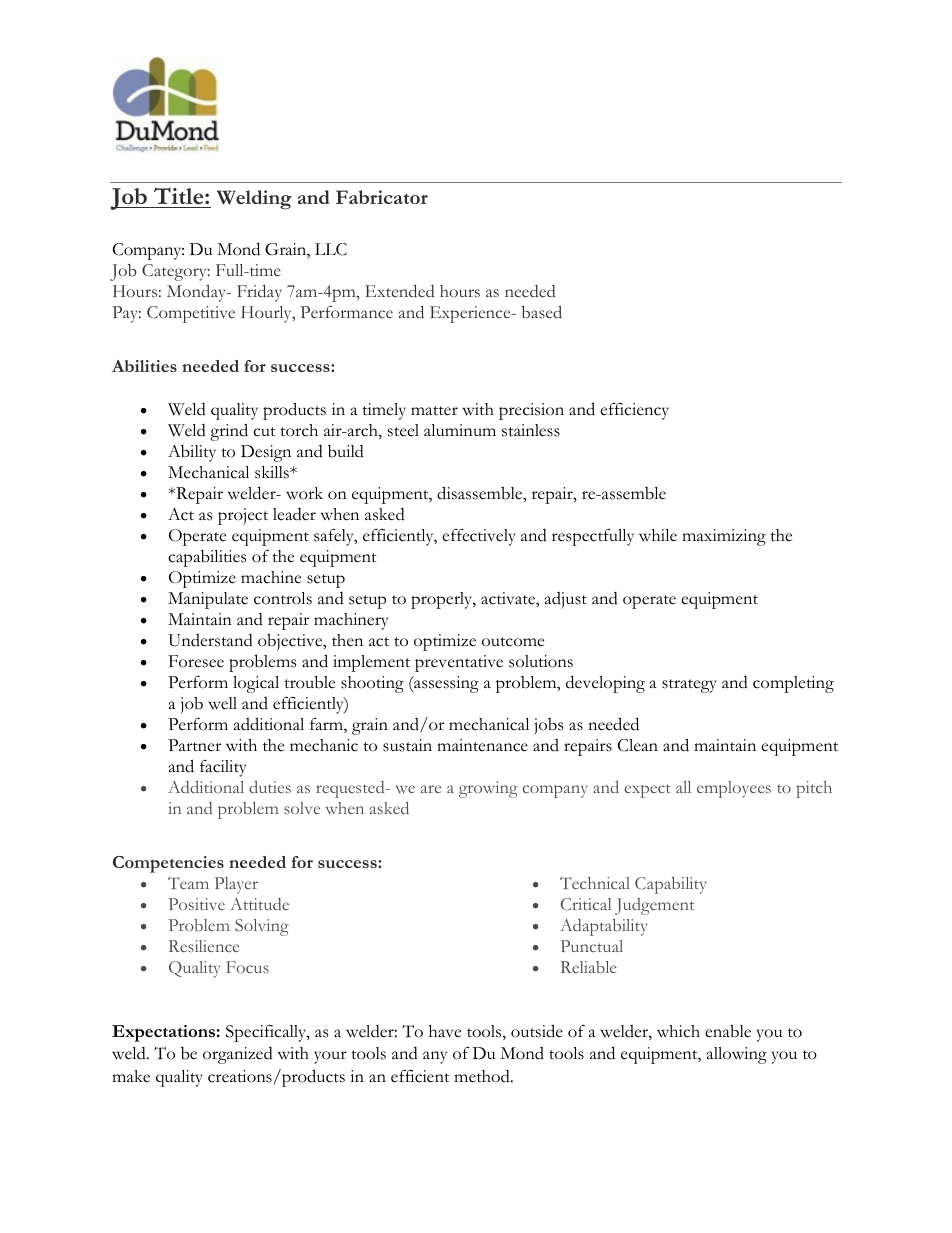 This document has height=1233, width=952. I want to click on Competencies, so click(168, 864).
